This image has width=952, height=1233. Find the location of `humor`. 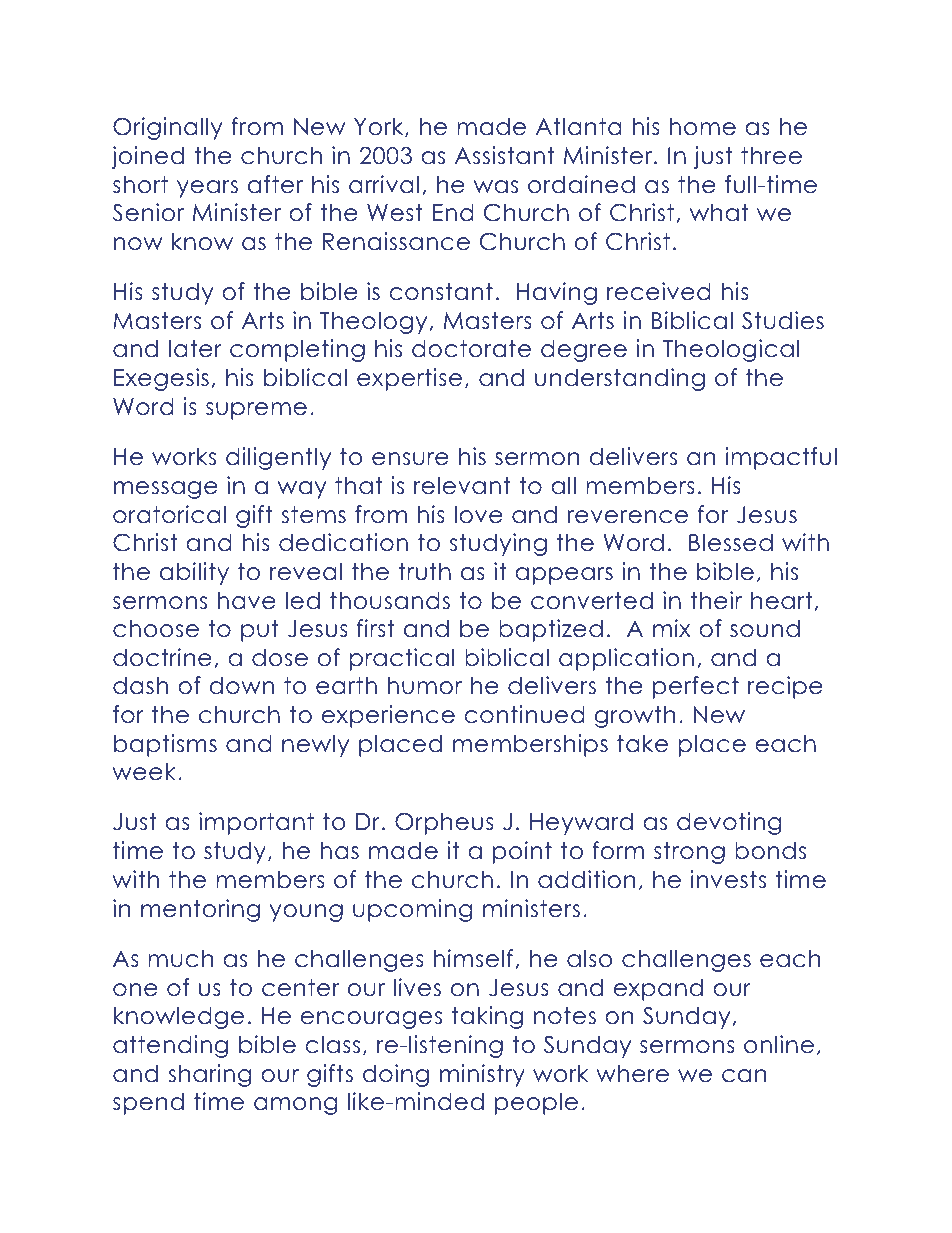

humor is located at coordinates (425, 685).
